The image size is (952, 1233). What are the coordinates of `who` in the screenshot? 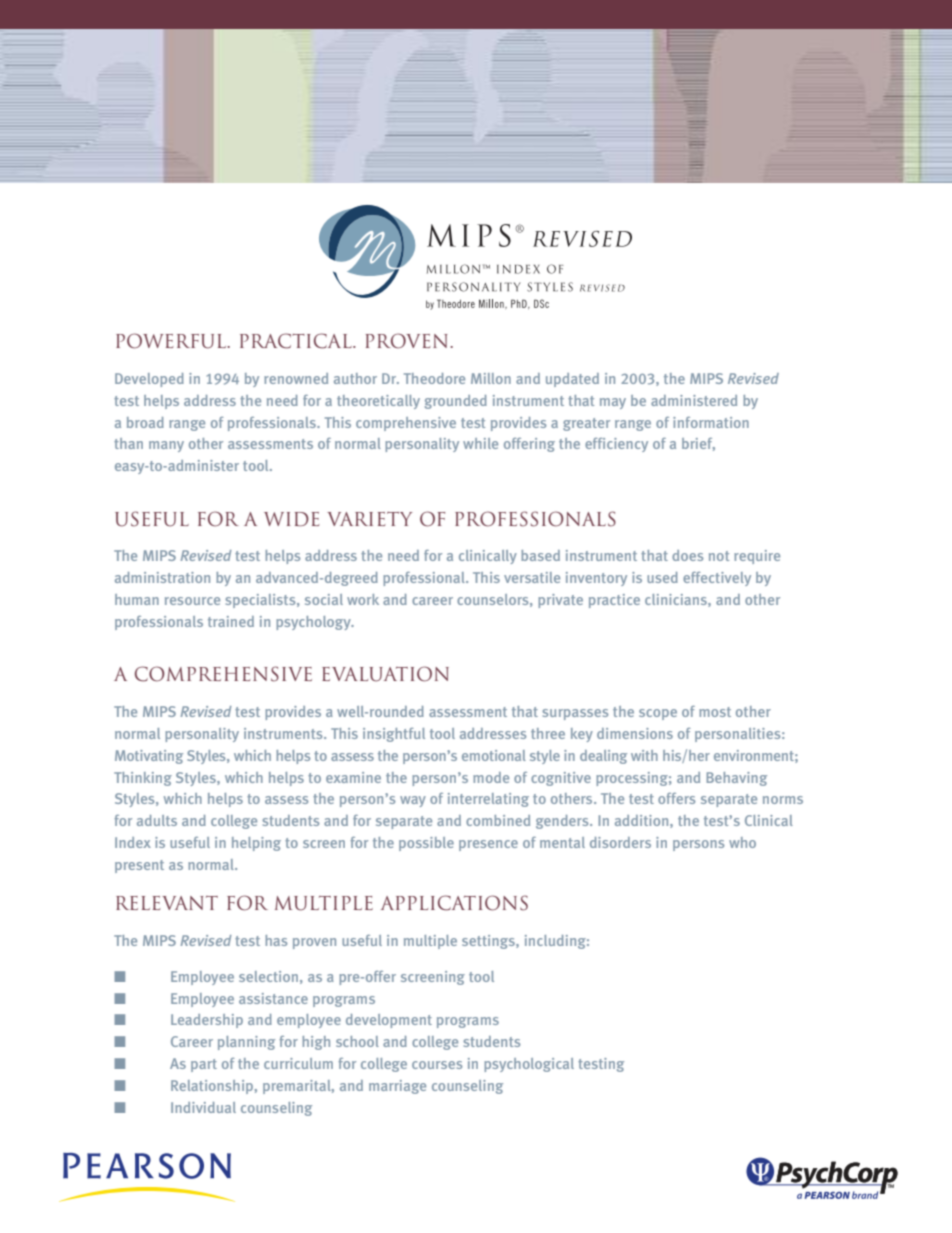 It's located at (742, 842).
